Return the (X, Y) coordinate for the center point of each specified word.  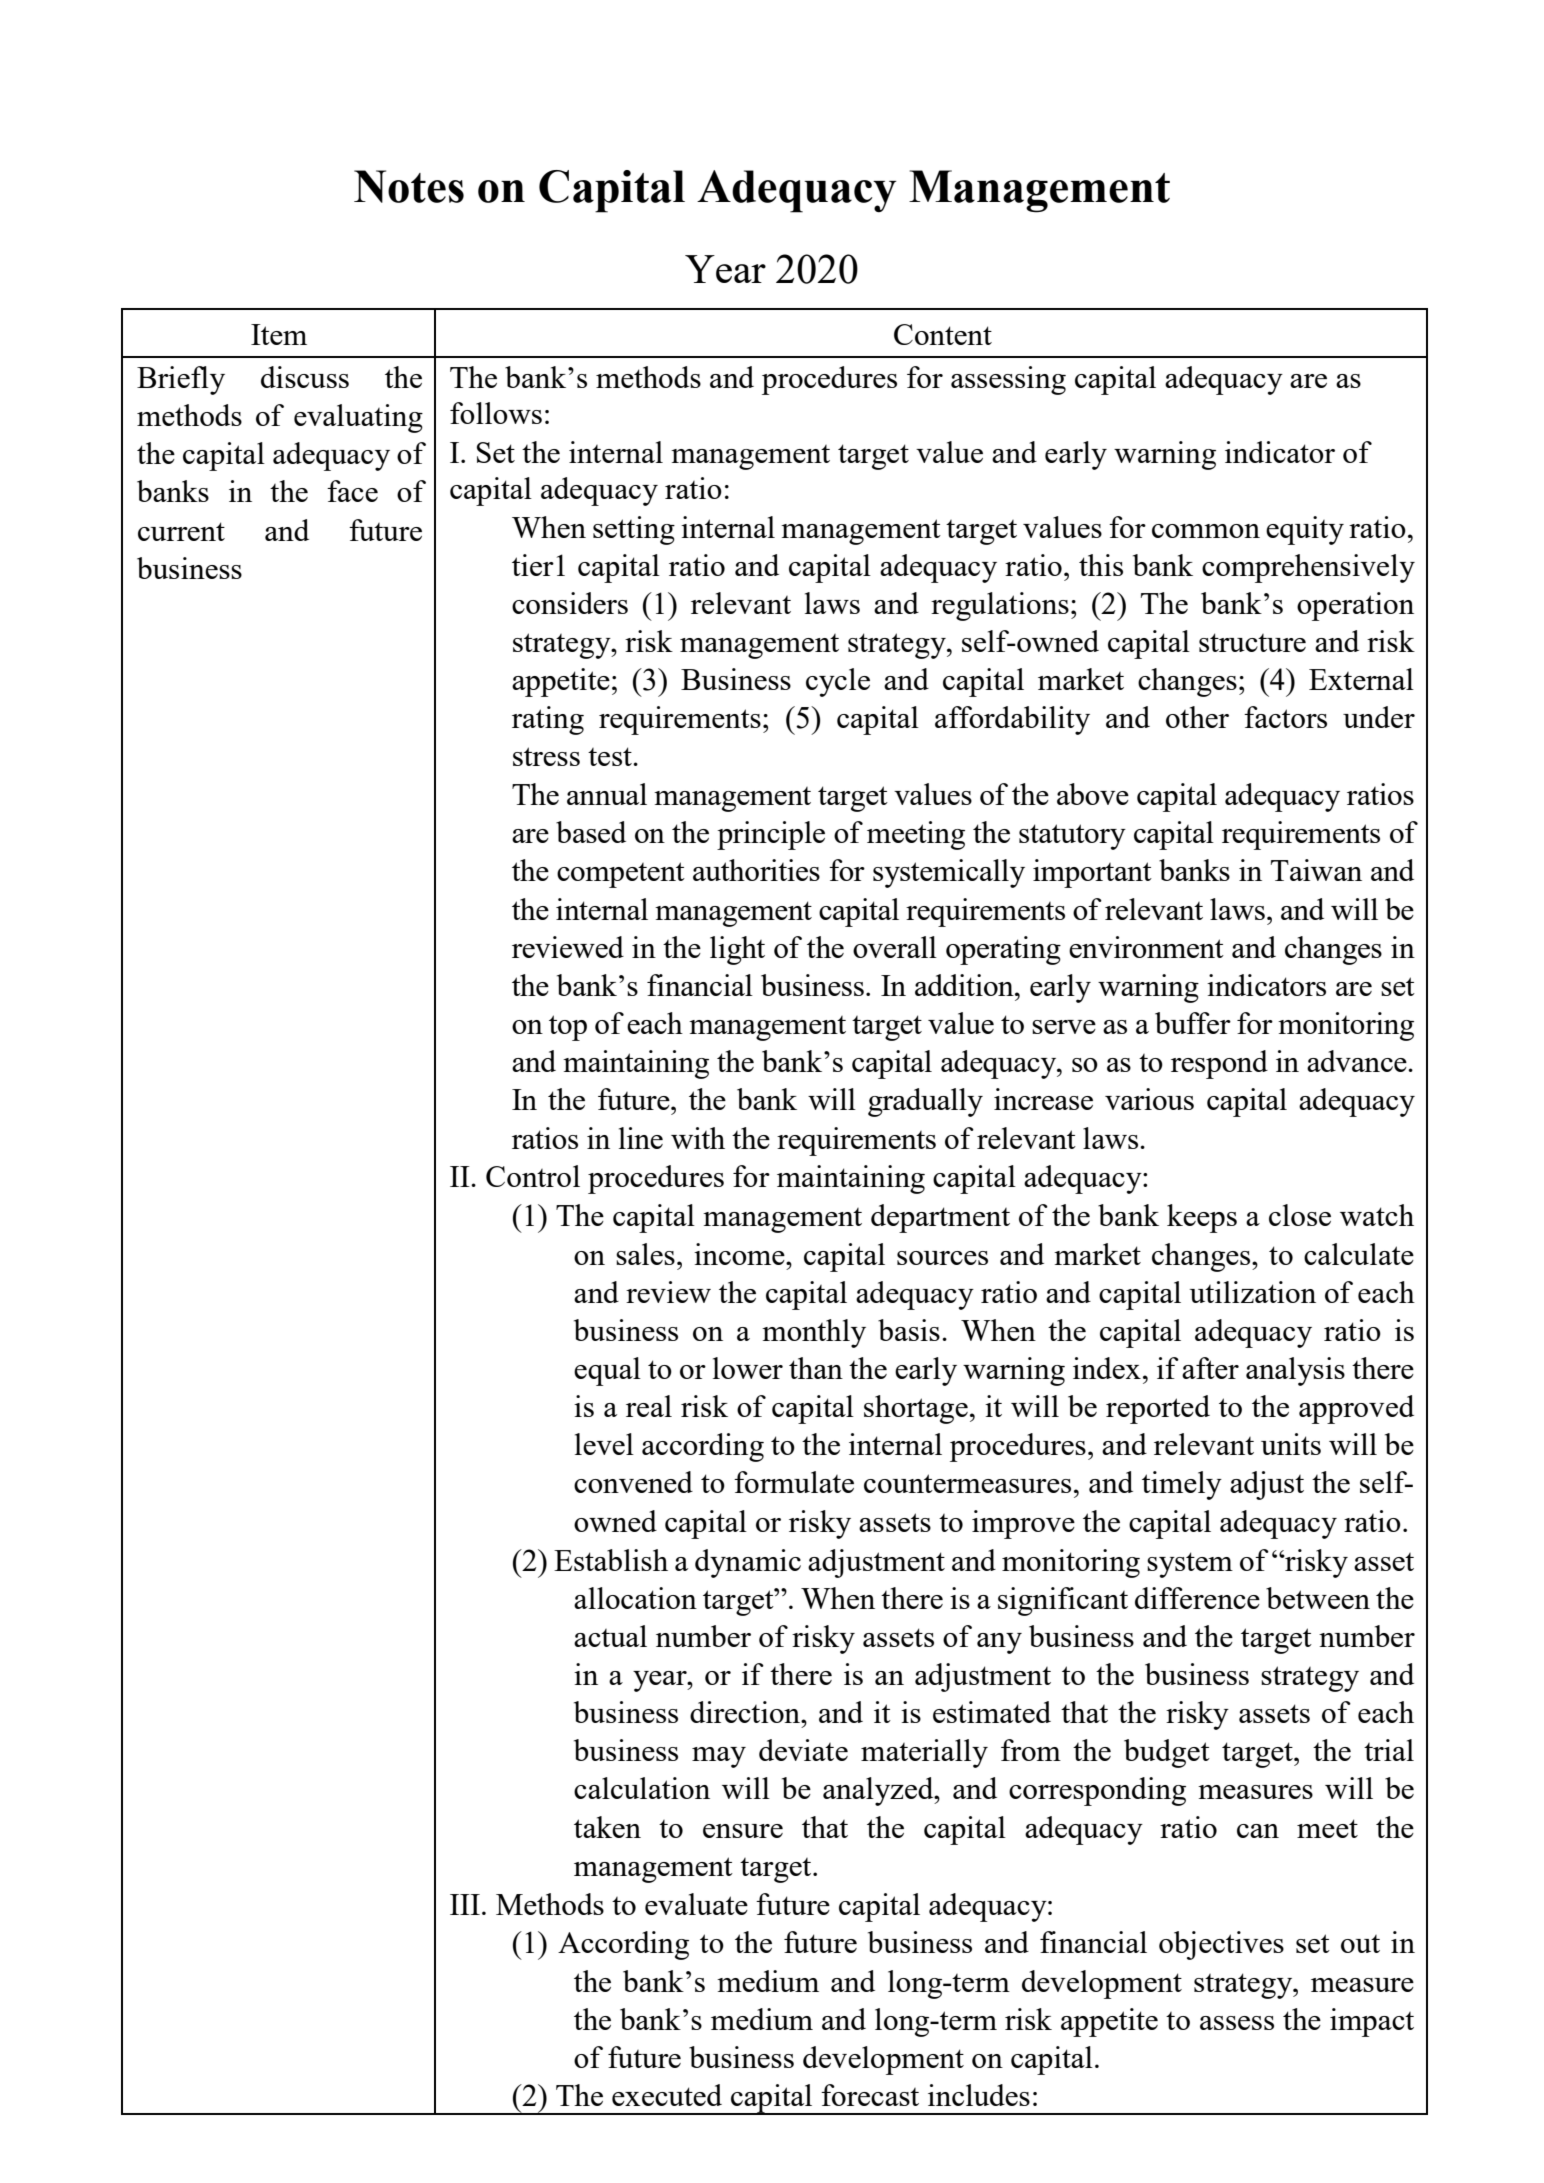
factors (1285, 717)
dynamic (748, 1563)
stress (546, 756)
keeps (1202, 1218)
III (465, 1904)
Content (943, 334)
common (1206, 531)
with (698, 1138)
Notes (409, 186)
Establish (611, 1560)
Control (533, 1176)
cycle (838, 682)
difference (1197, 1598)
